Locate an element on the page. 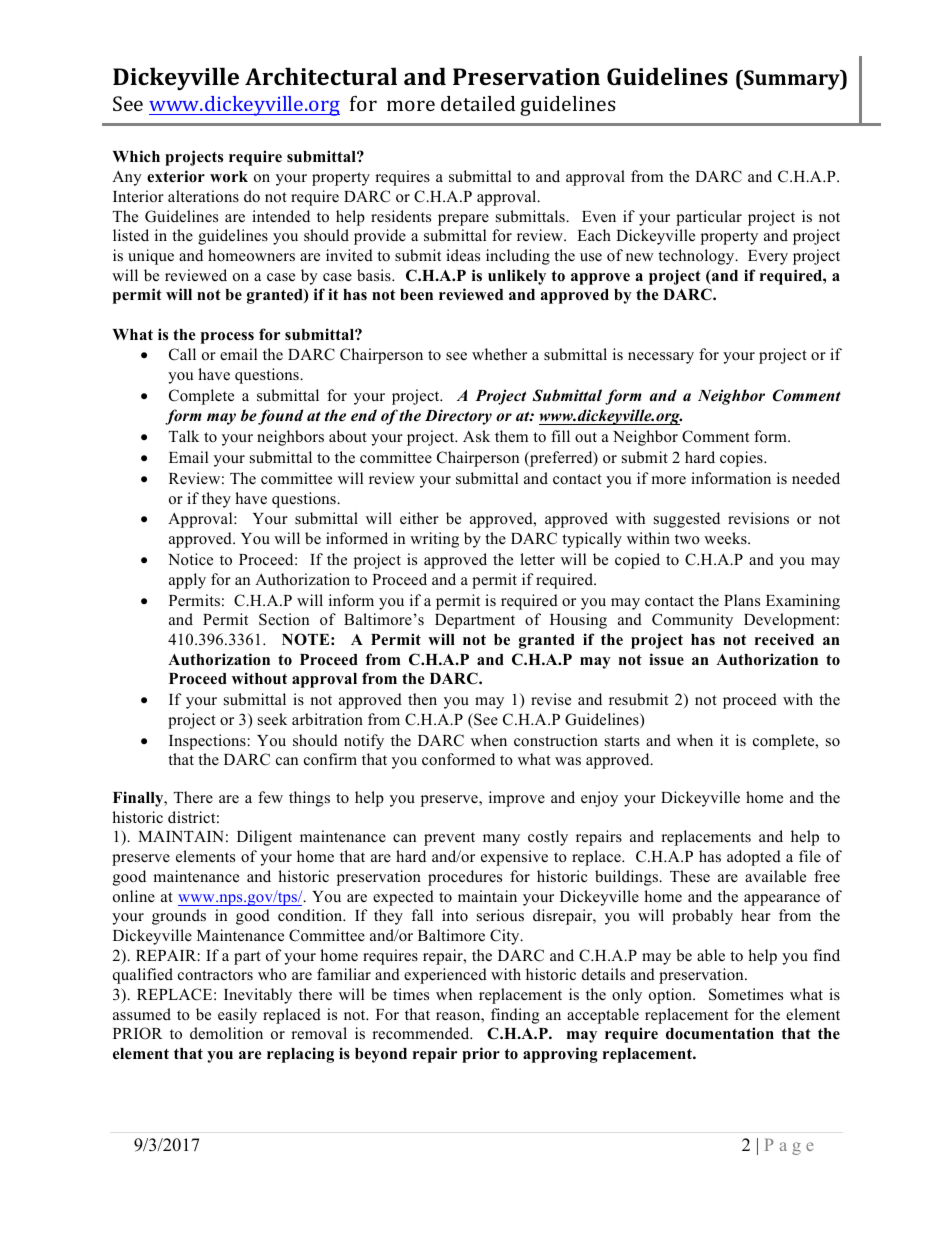 This page has width=952, height=1233. adopted is located at coordinates (754, 858).
